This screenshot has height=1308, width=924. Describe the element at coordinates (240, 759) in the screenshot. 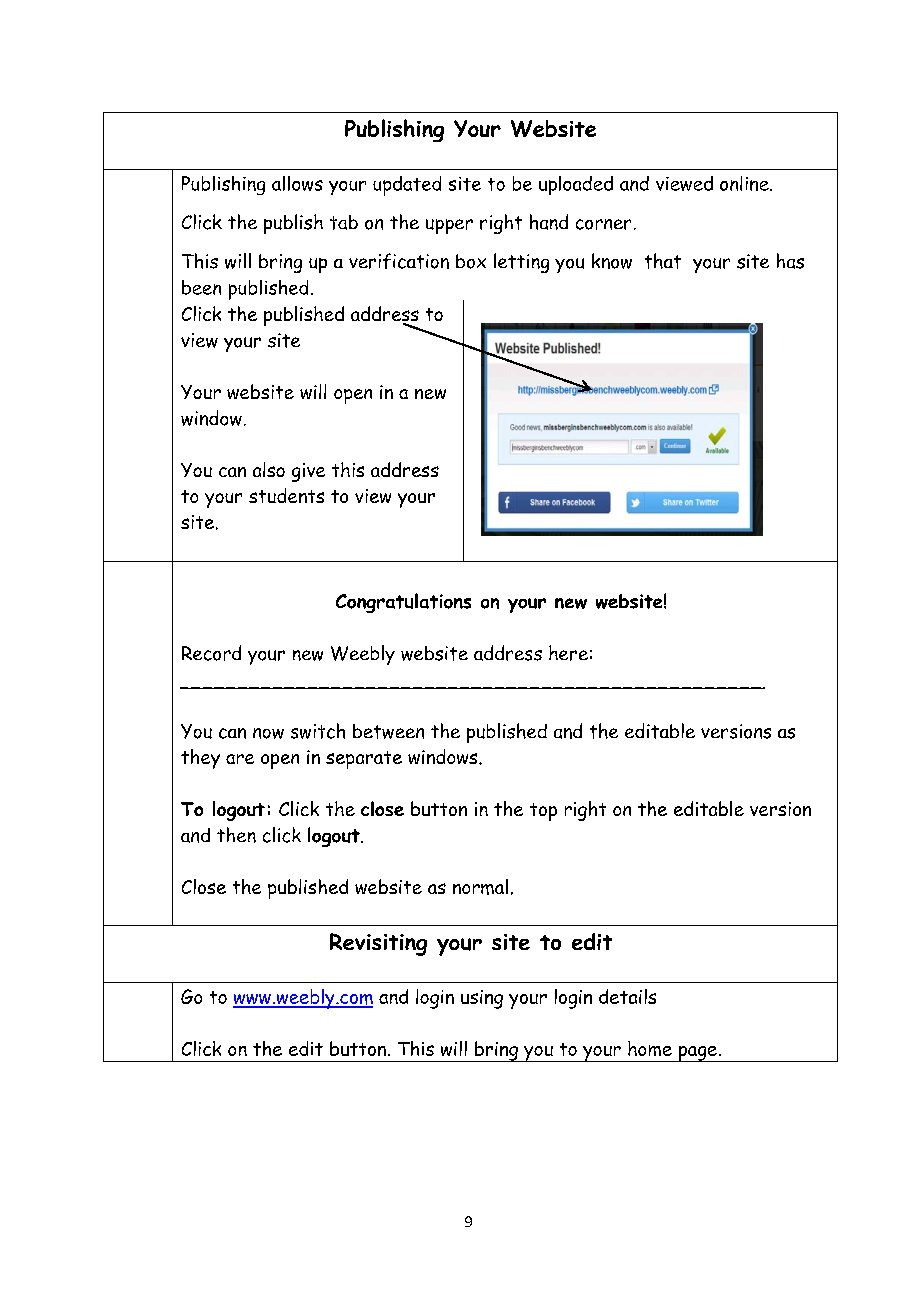

I see `are` at that location.
